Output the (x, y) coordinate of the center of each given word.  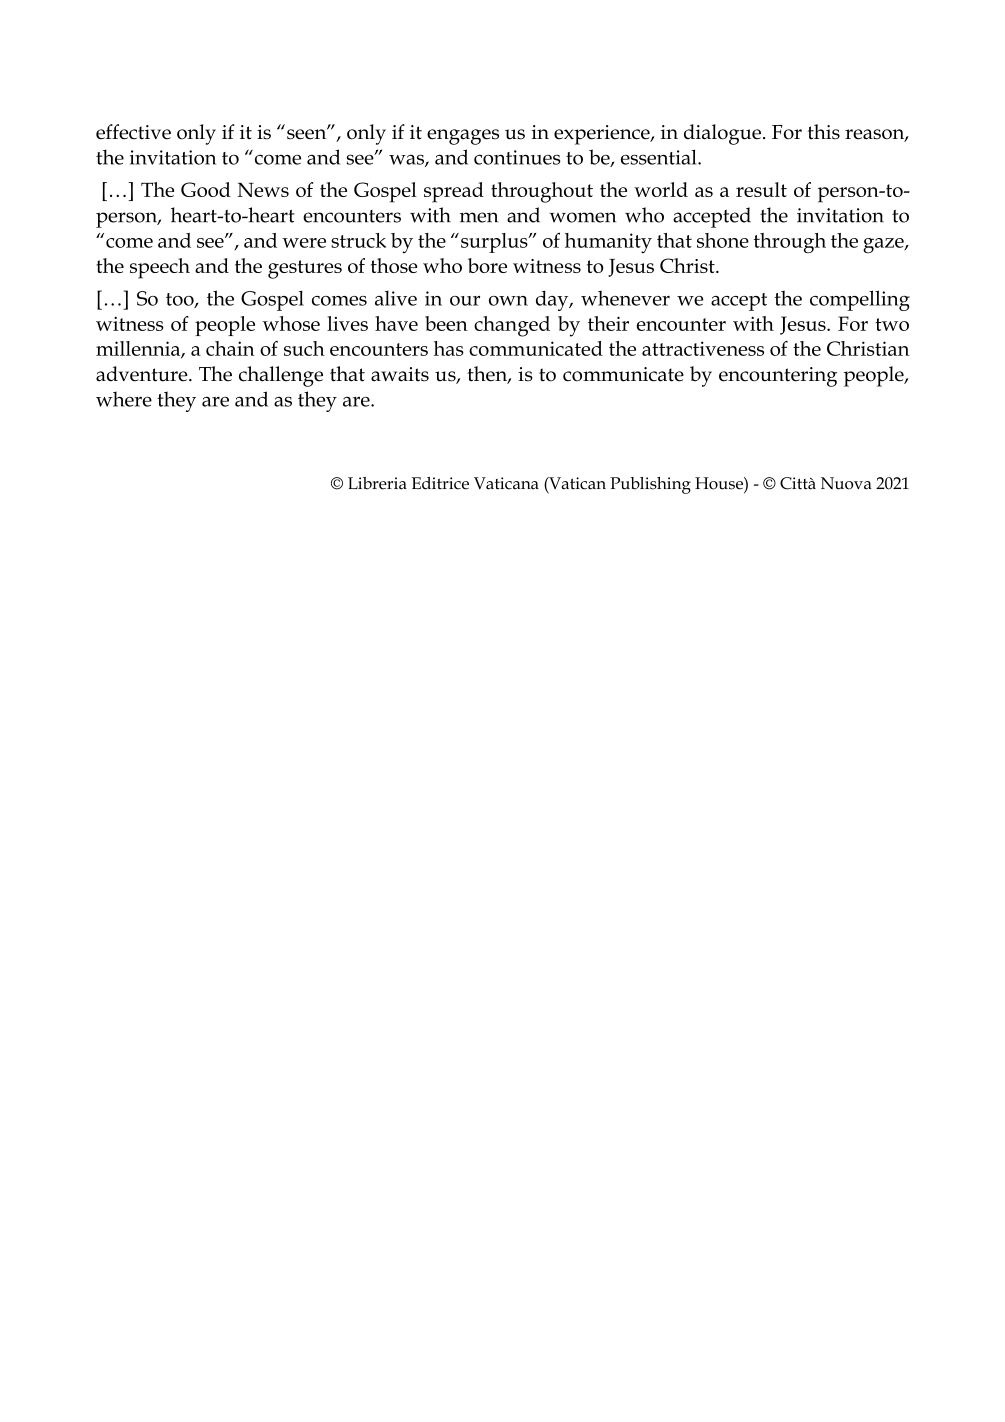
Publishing (650, 485)
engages (463, 137)
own (508, 301)
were (304, 243)
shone (723, 240)
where (124, 399)
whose (291, 323)
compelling (860, 300)
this (824, 132)
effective (133, 132)
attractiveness (703, 348)
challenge (281, 376)
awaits (400, 374)
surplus (495, 243)
